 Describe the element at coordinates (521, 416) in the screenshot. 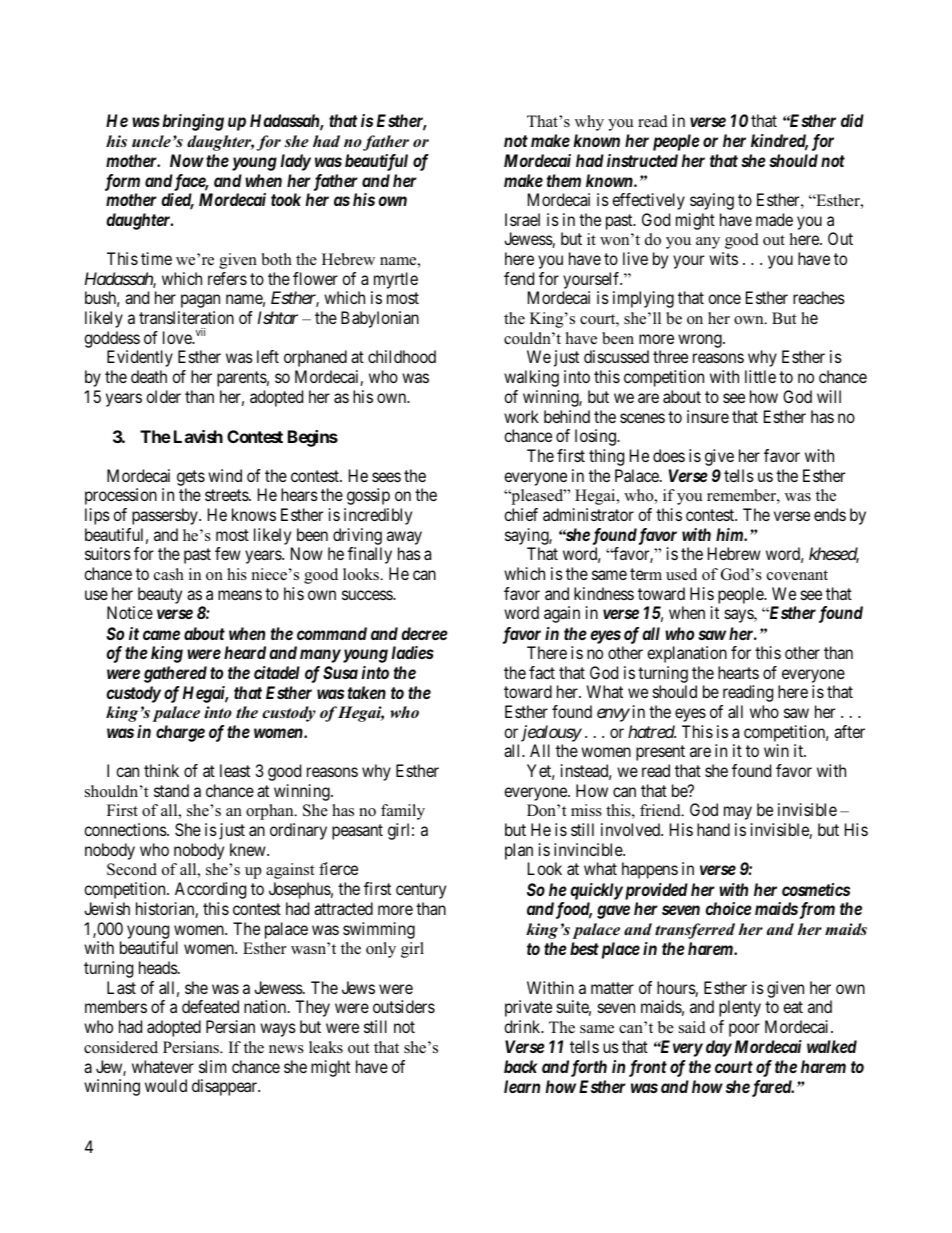

I see `work` at that location.
